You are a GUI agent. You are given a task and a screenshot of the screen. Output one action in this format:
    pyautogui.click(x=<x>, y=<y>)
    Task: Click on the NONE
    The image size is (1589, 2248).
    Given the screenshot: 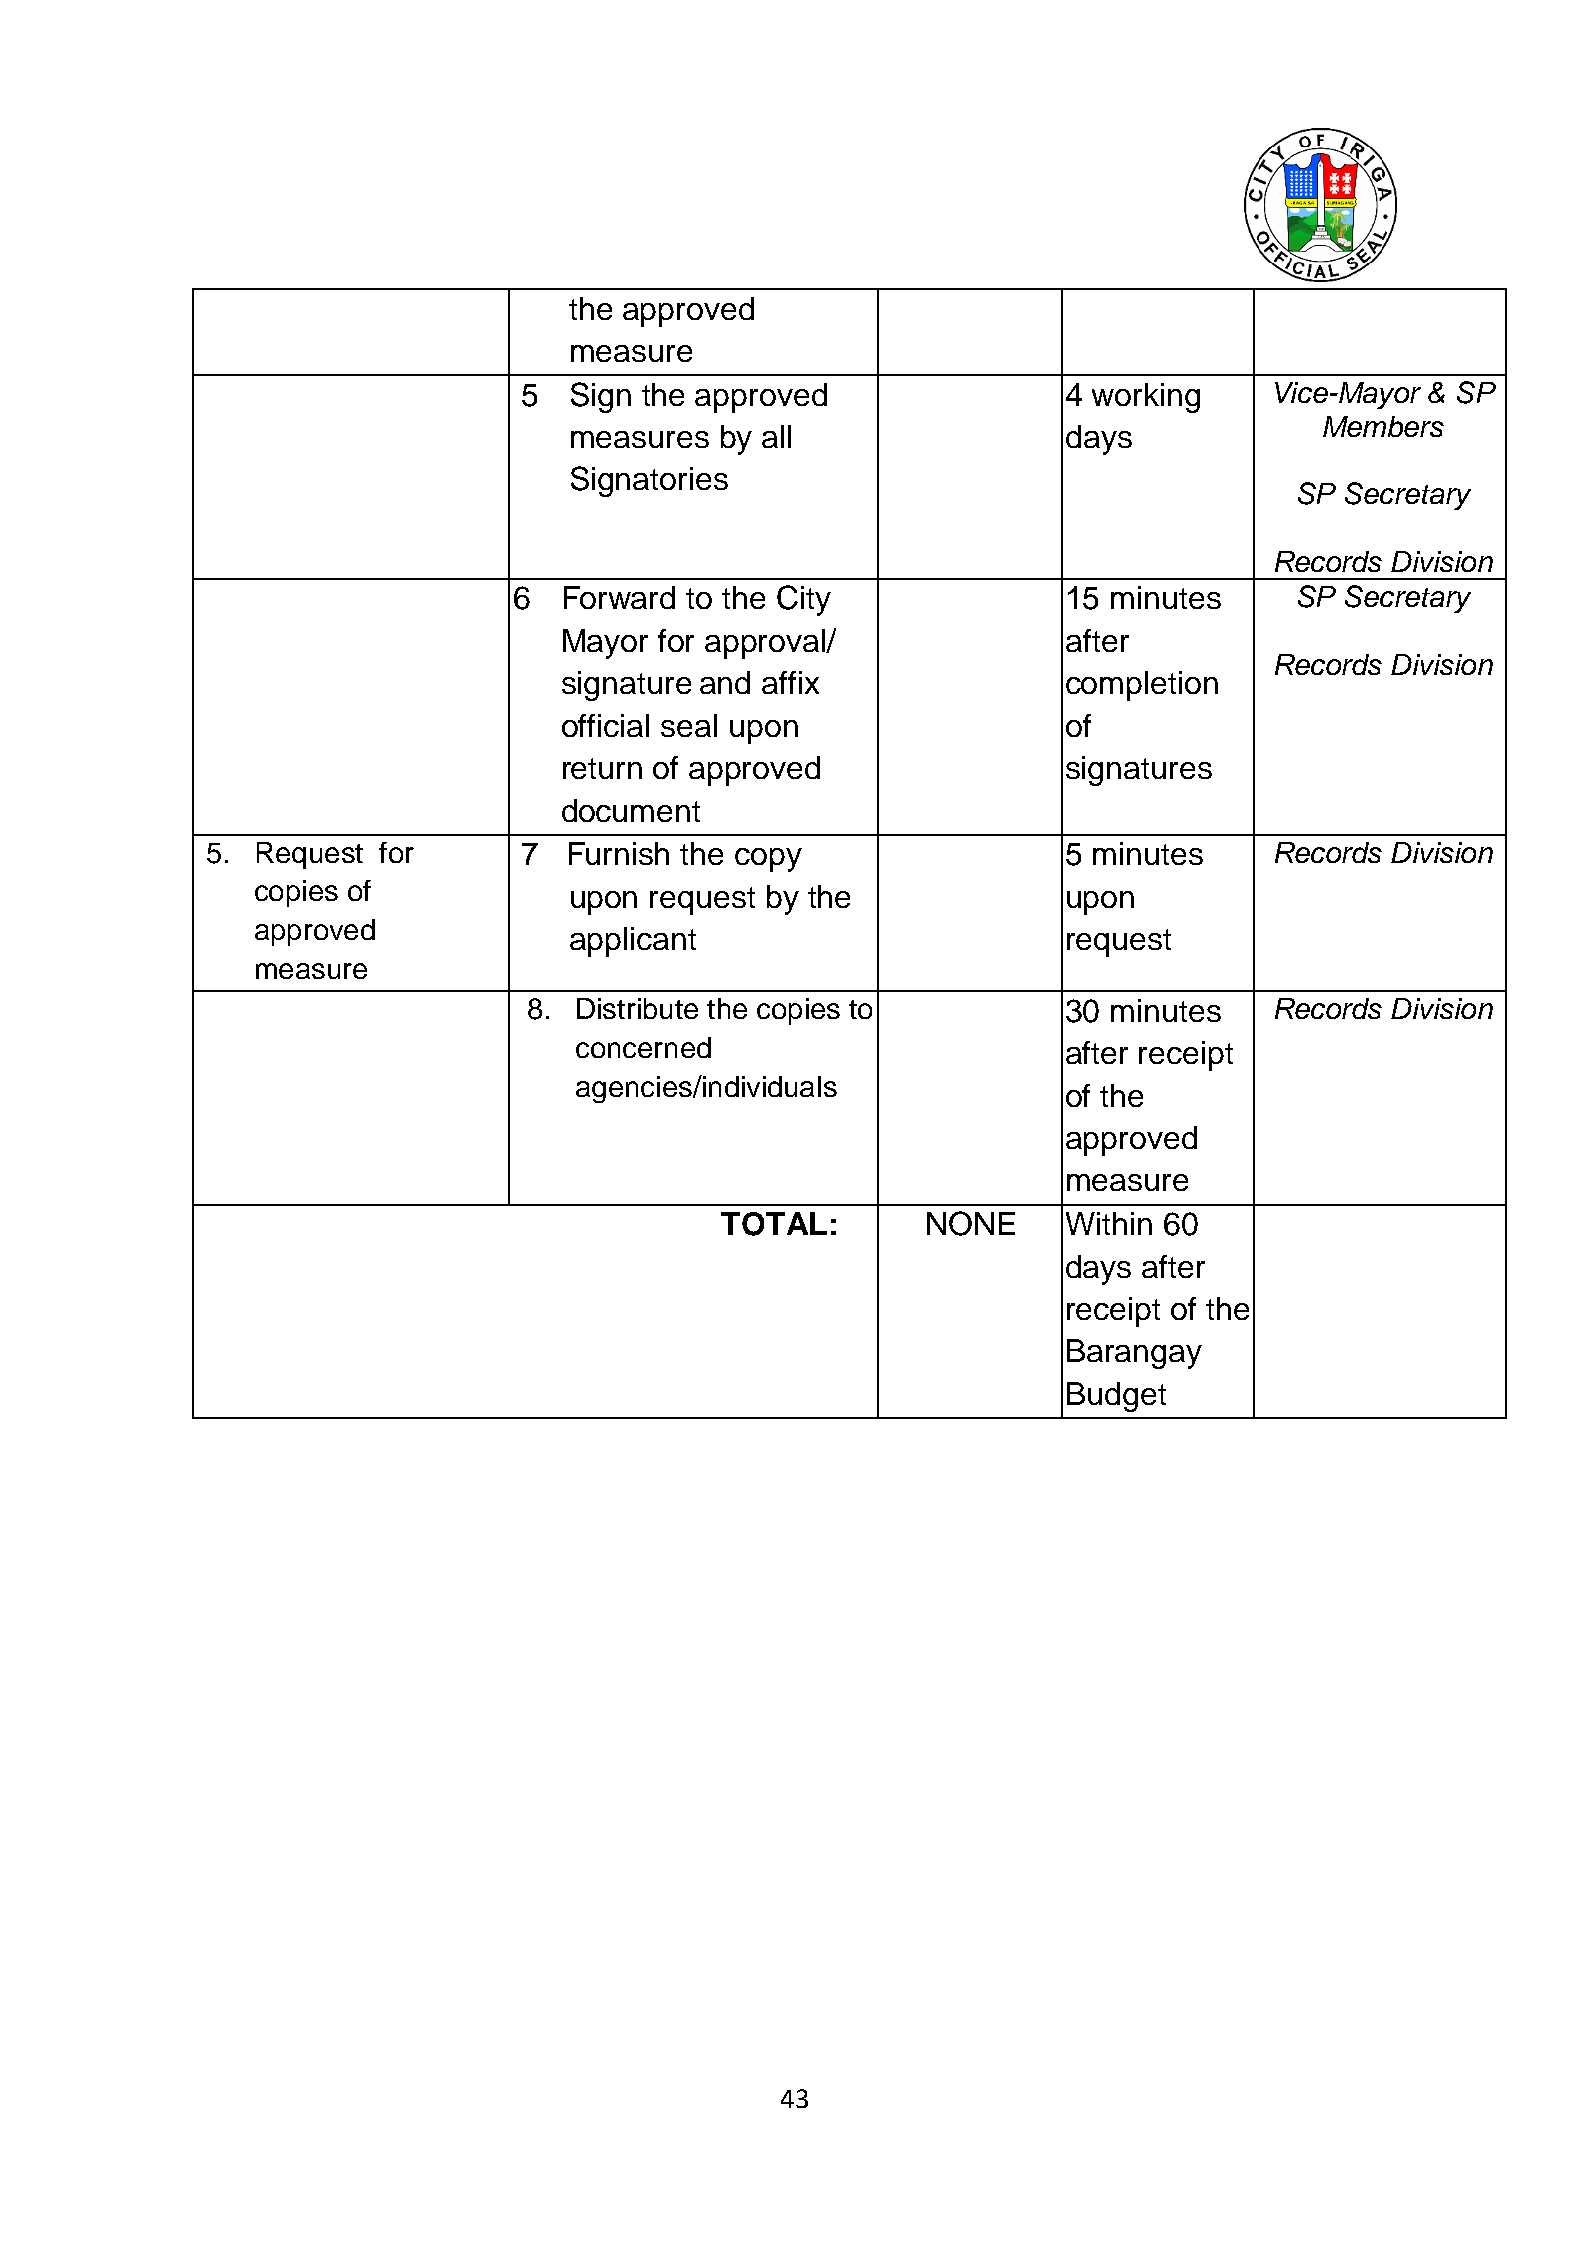 What is the action you would take?
    pyautogui.click(x=971, y=1223)
